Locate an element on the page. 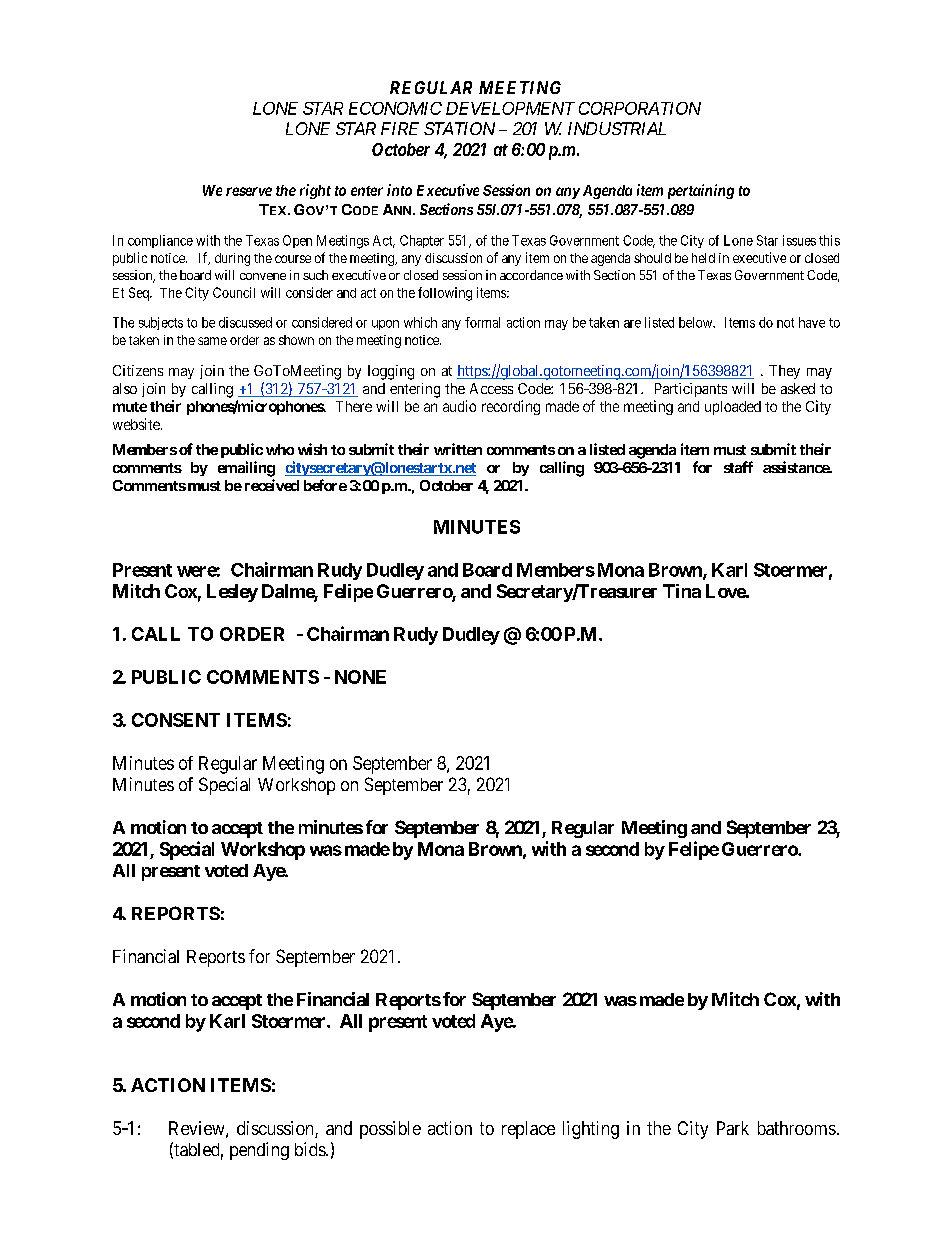 Image resolution: width=952 pixels, height=1233 pixels. staff is located at coordinates (738, 467).
